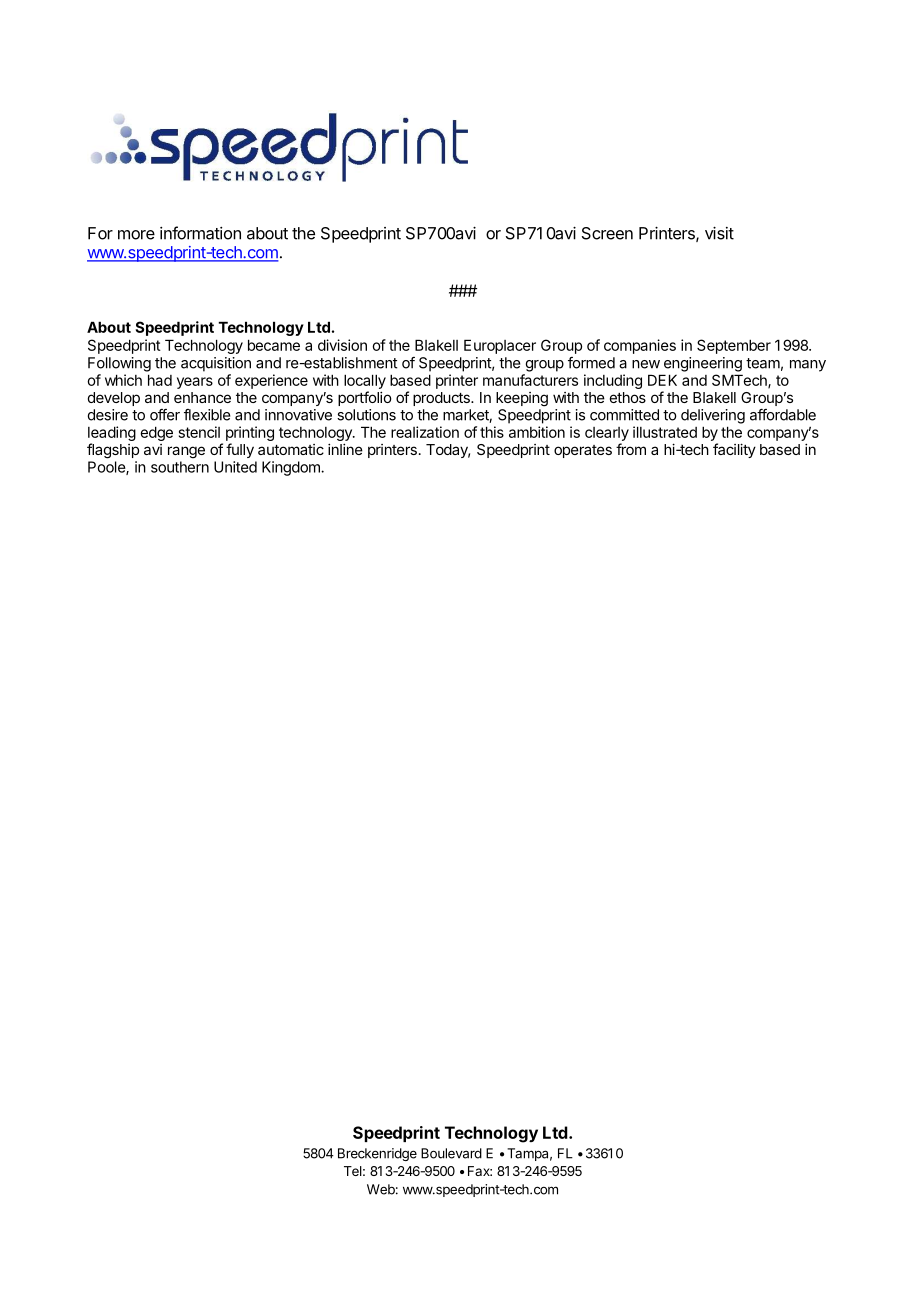 The image size is (924, 1308). I want to click on Poole, so click(107, 468).
